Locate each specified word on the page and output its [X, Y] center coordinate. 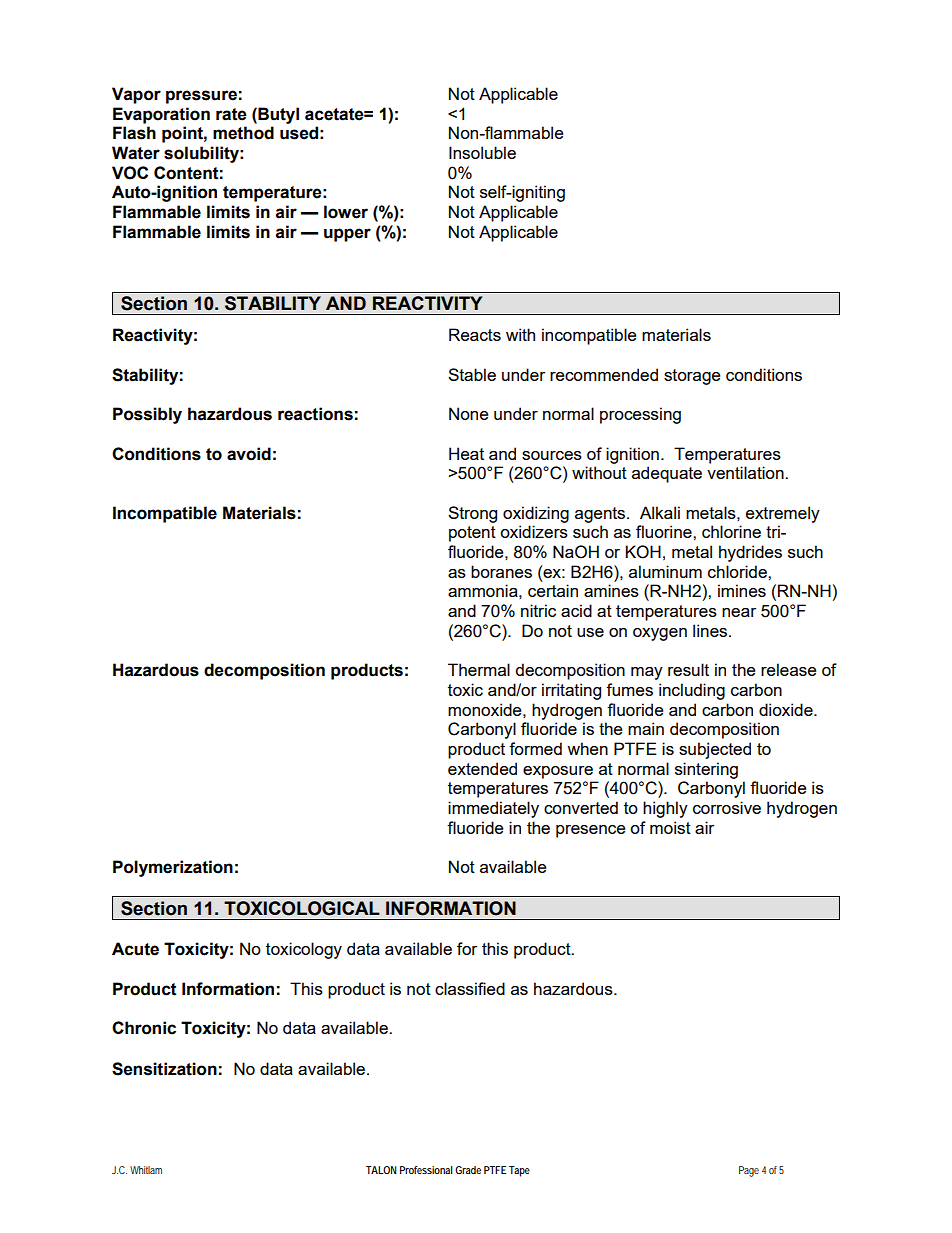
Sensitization [164, 1069]
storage [692, 377]
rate [231, 114]
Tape [519, 1171]
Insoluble [482, 152]
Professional [426, 1170]
